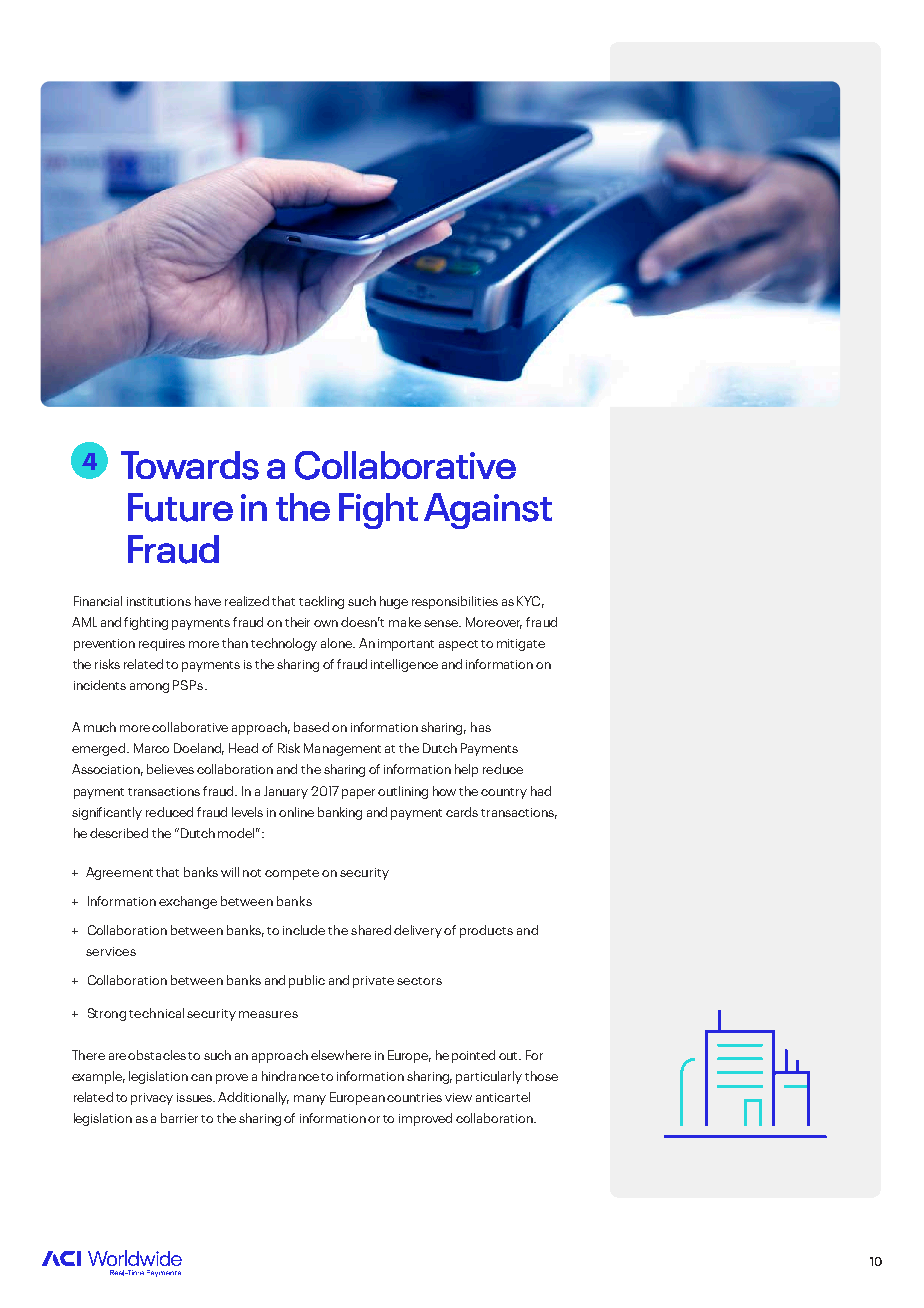  What do you see at coordinates (290, 1076) in the document?
I see `hindrance` at bounding box center [290, 1076].
